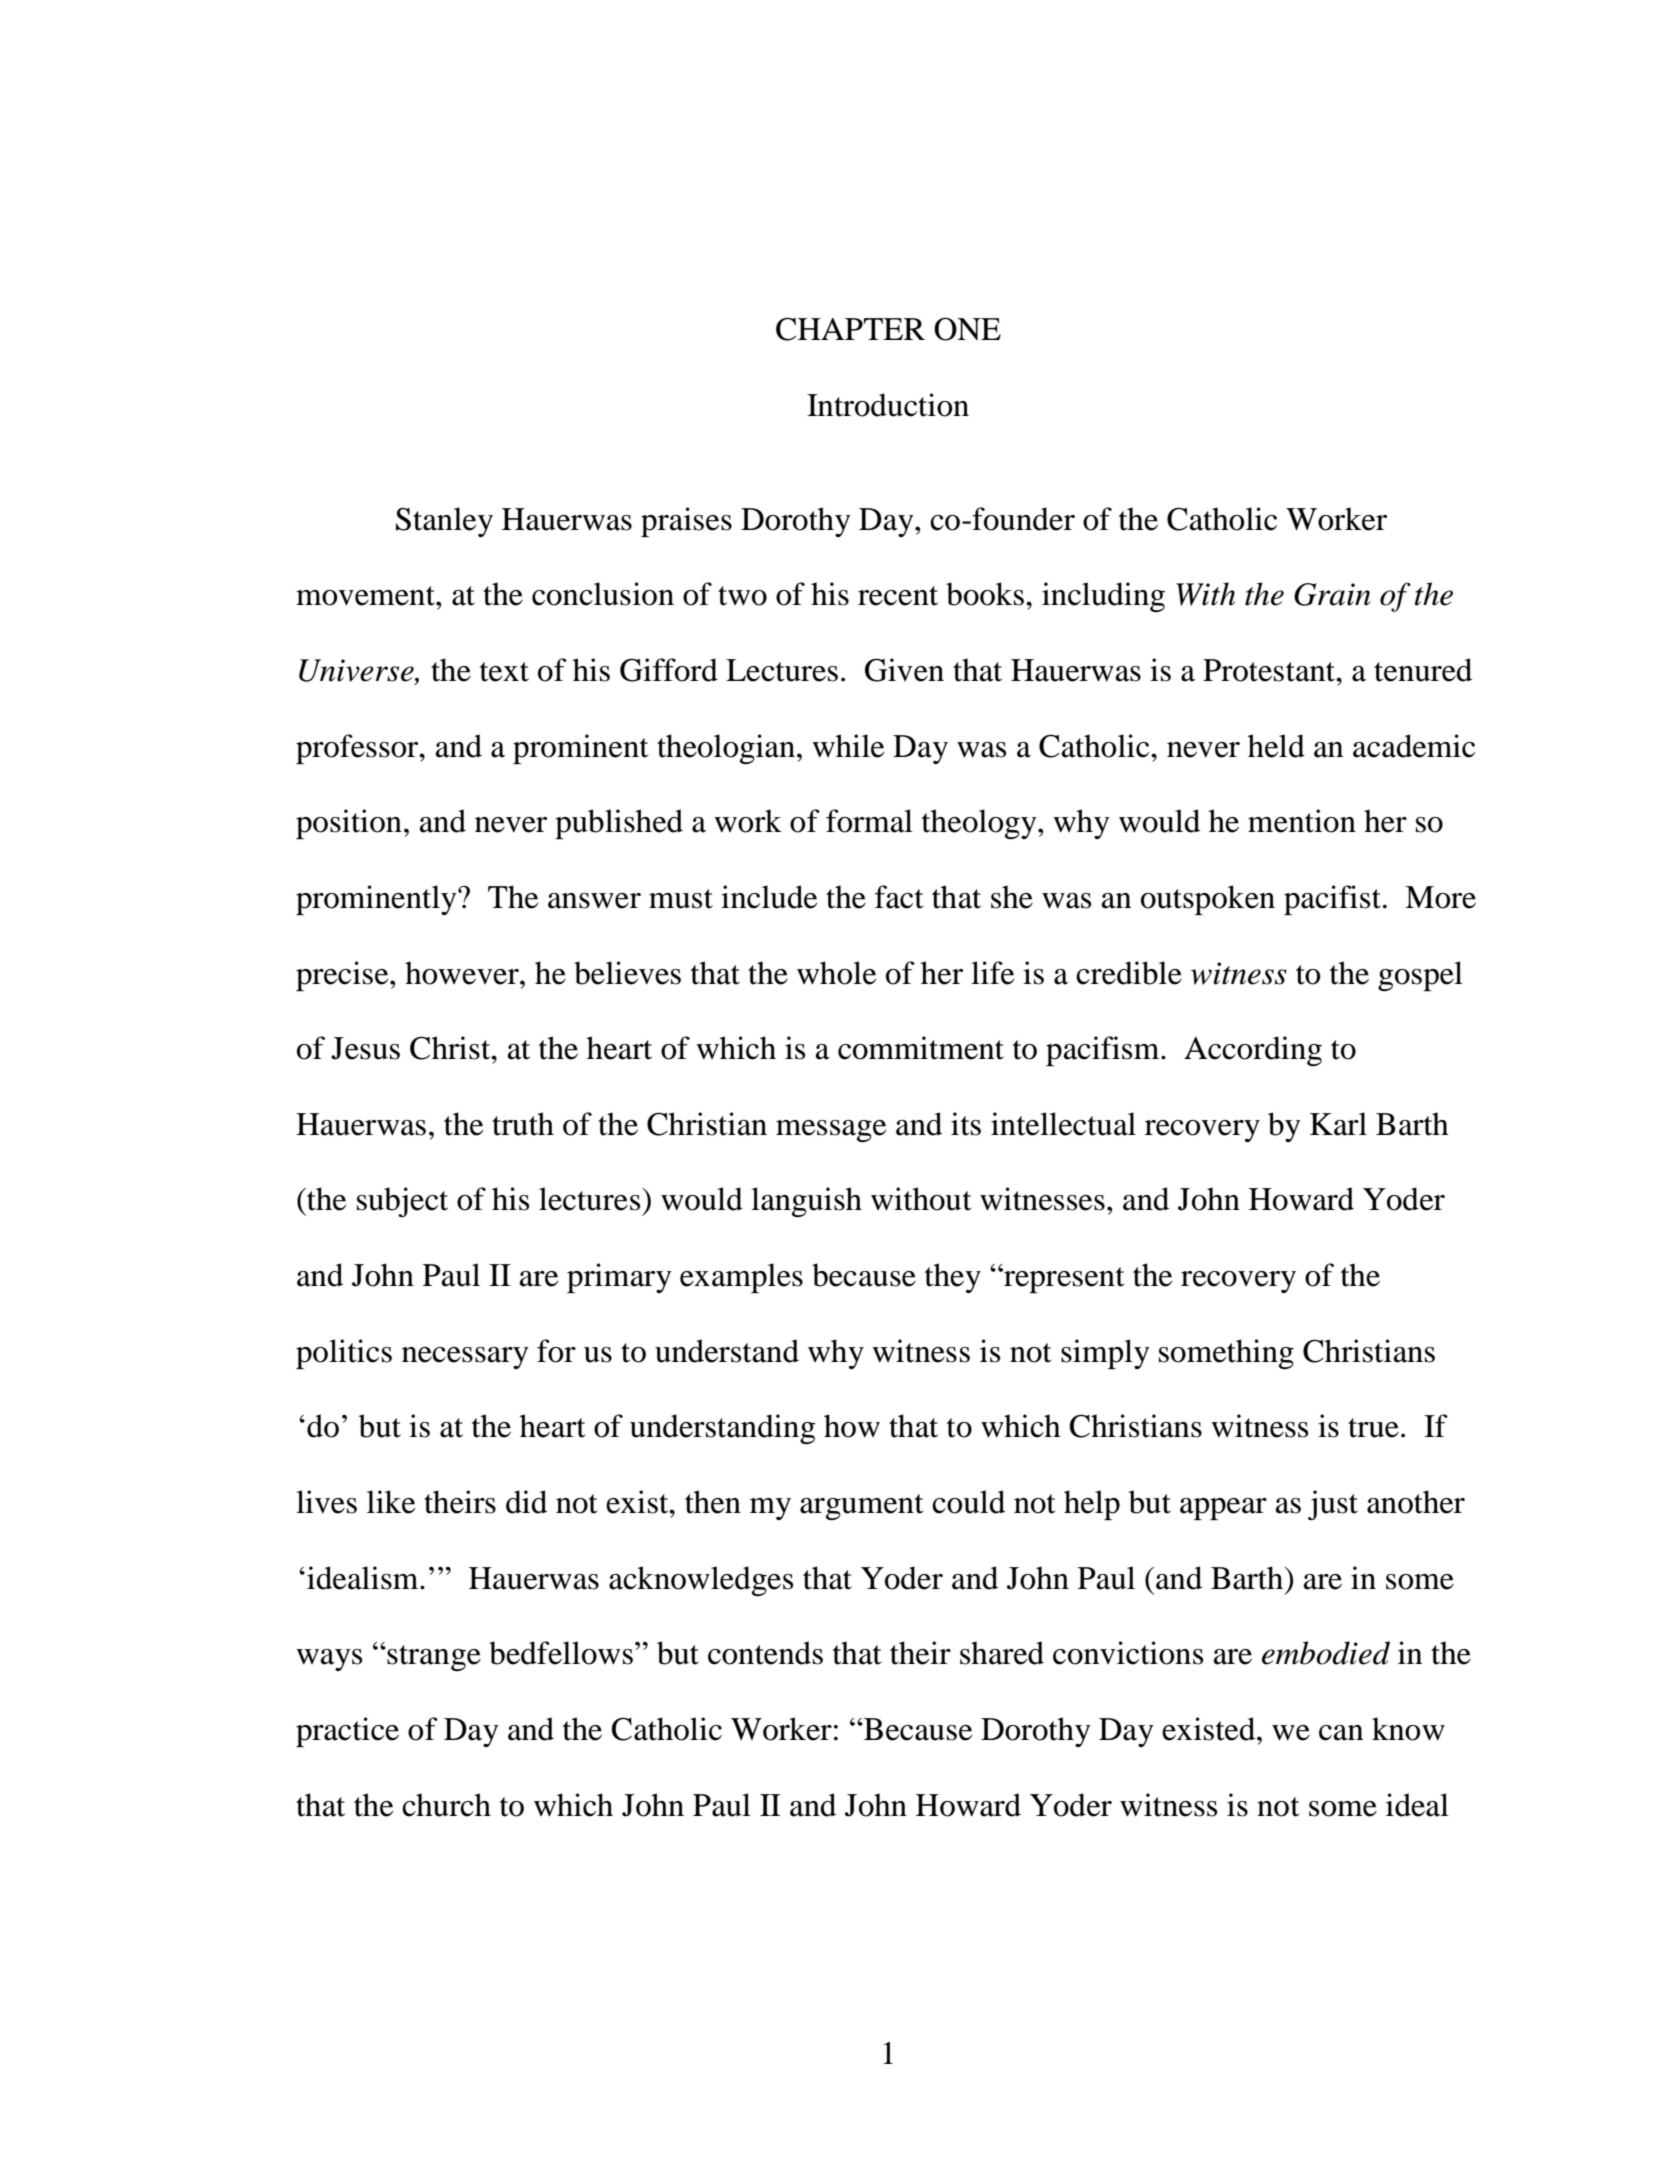  Describe the element at coordinates (1332, 900) in the page. I see `pacifist` at that location.
